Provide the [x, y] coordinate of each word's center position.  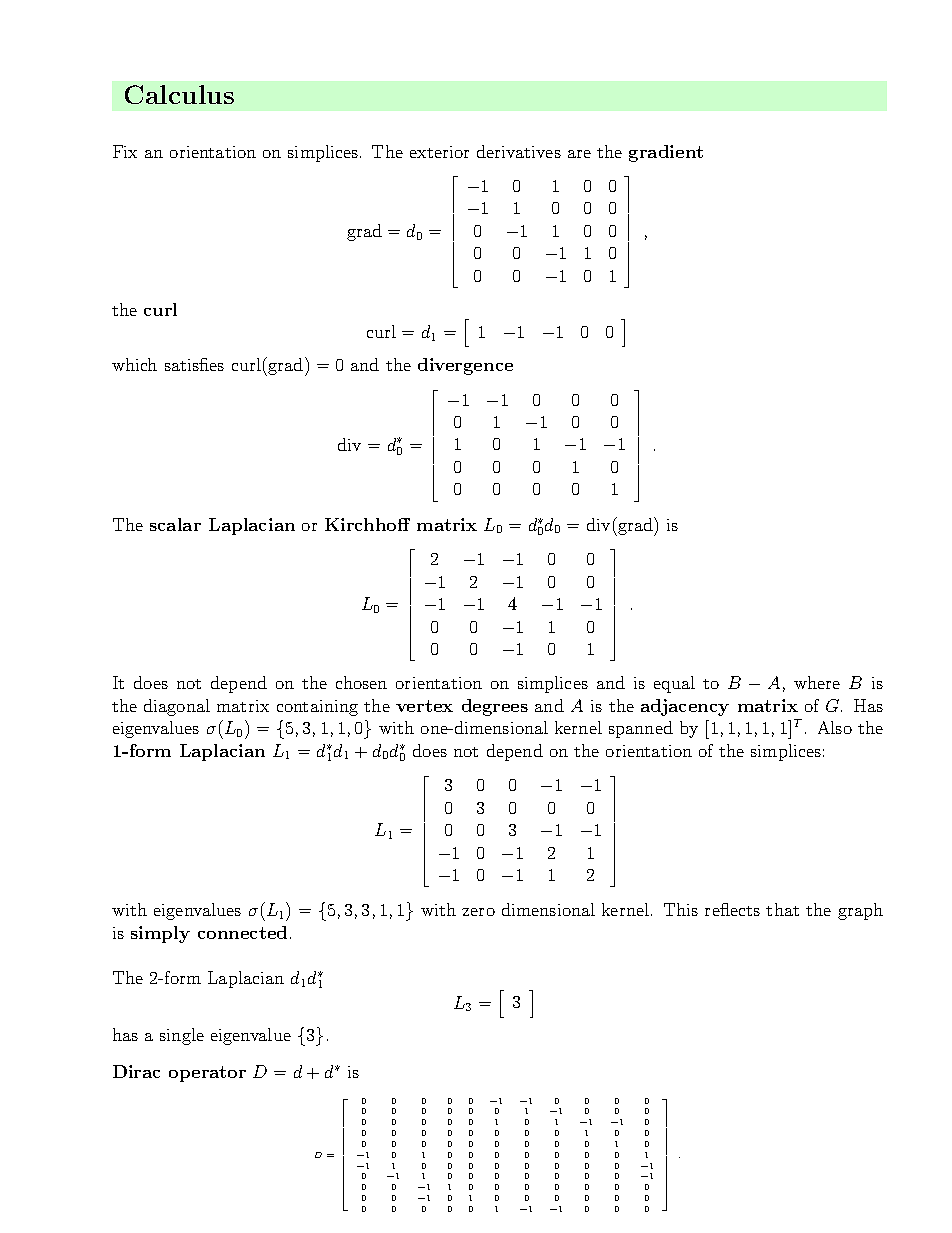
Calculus [179, 94]
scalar [175, 524]
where [817, 682]
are [579, 154]
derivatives [519, 151]
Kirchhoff [367, 524]
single [182, 1036]
